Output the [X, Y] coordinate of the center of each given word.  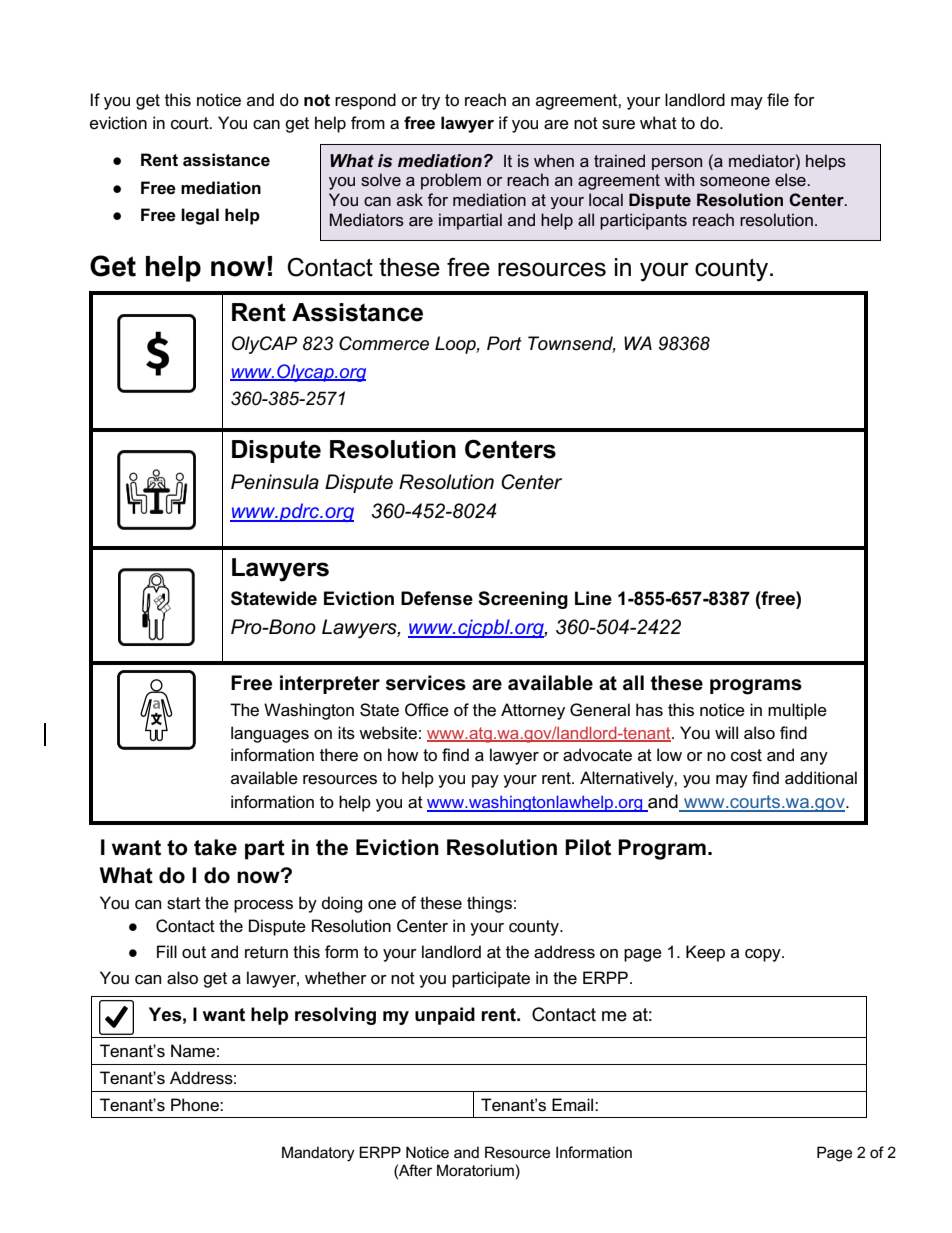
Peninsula [275, 482]
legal [200, 216]
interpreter [330, 684]
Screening [523, 600]
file [778, 100]
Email [574, 1105]
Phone [196, 1105]
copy [764, 955]
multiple [797, 711]
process [263, 906]
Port [504, 343]
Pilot [588, 847]
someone [735, 181]
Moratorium [475, 1170]
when [554, 160]
